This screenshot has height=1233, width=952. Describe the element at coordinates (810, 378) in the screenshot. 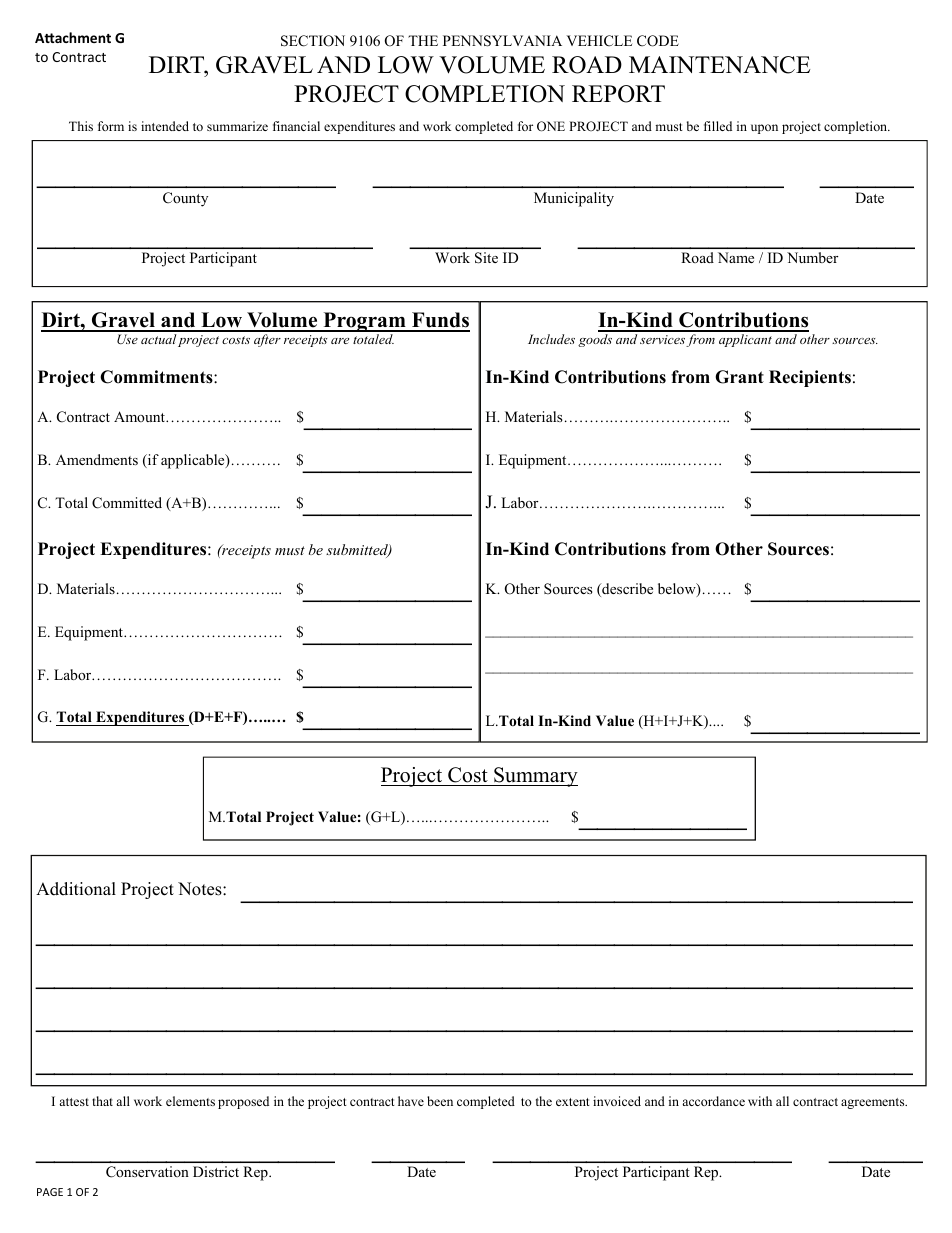

I see `Recipients` at that location.
